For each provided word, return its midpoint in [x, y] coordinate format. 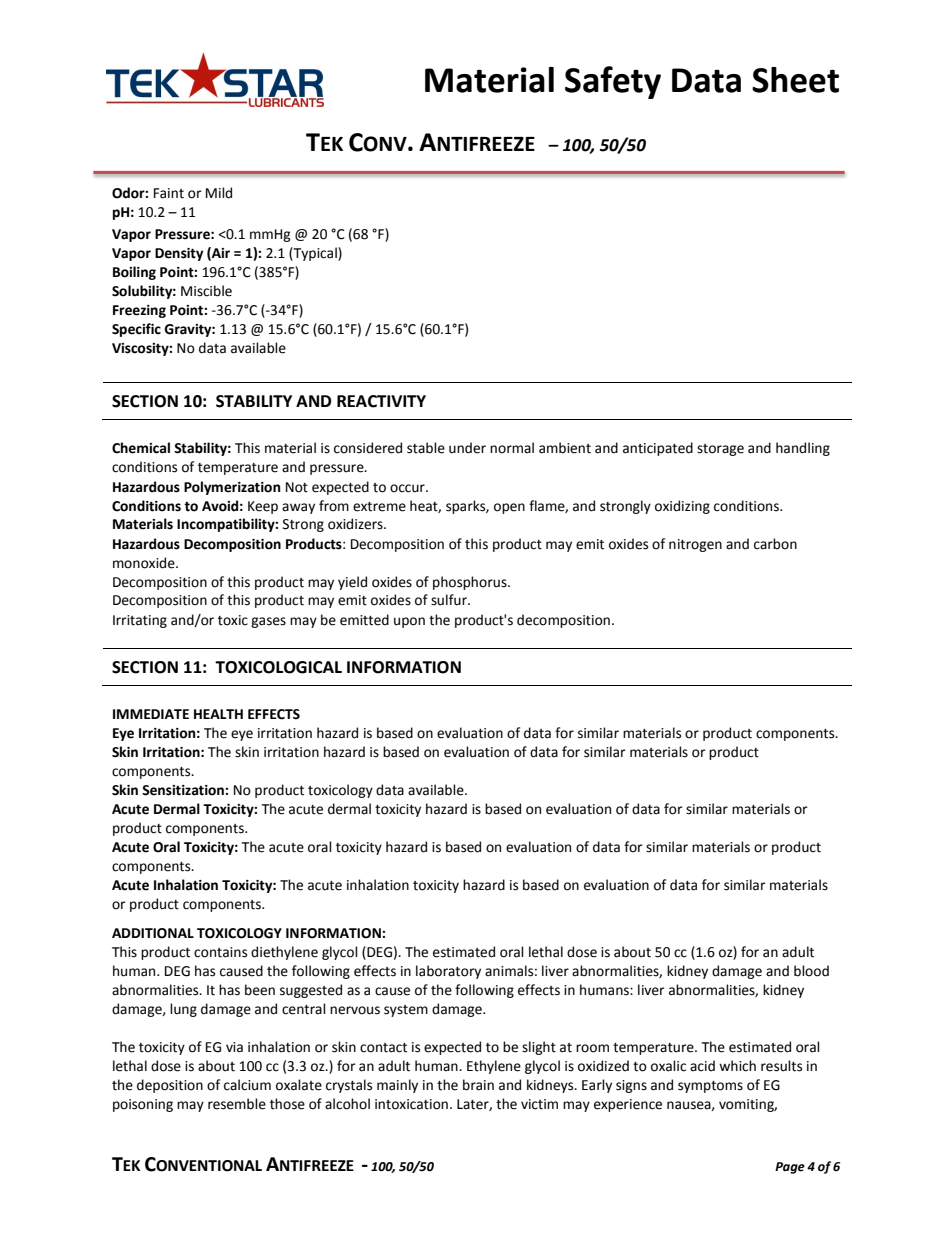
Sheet [795, 80]
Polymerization [232, 488]
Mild [219, 193]
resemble [237, 1104]
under [467, 448]
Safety [613, 82]
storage [720, 450]
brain [478, 1085]
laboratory [448, 972]
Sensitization [184, 790]
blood [811, 971]
